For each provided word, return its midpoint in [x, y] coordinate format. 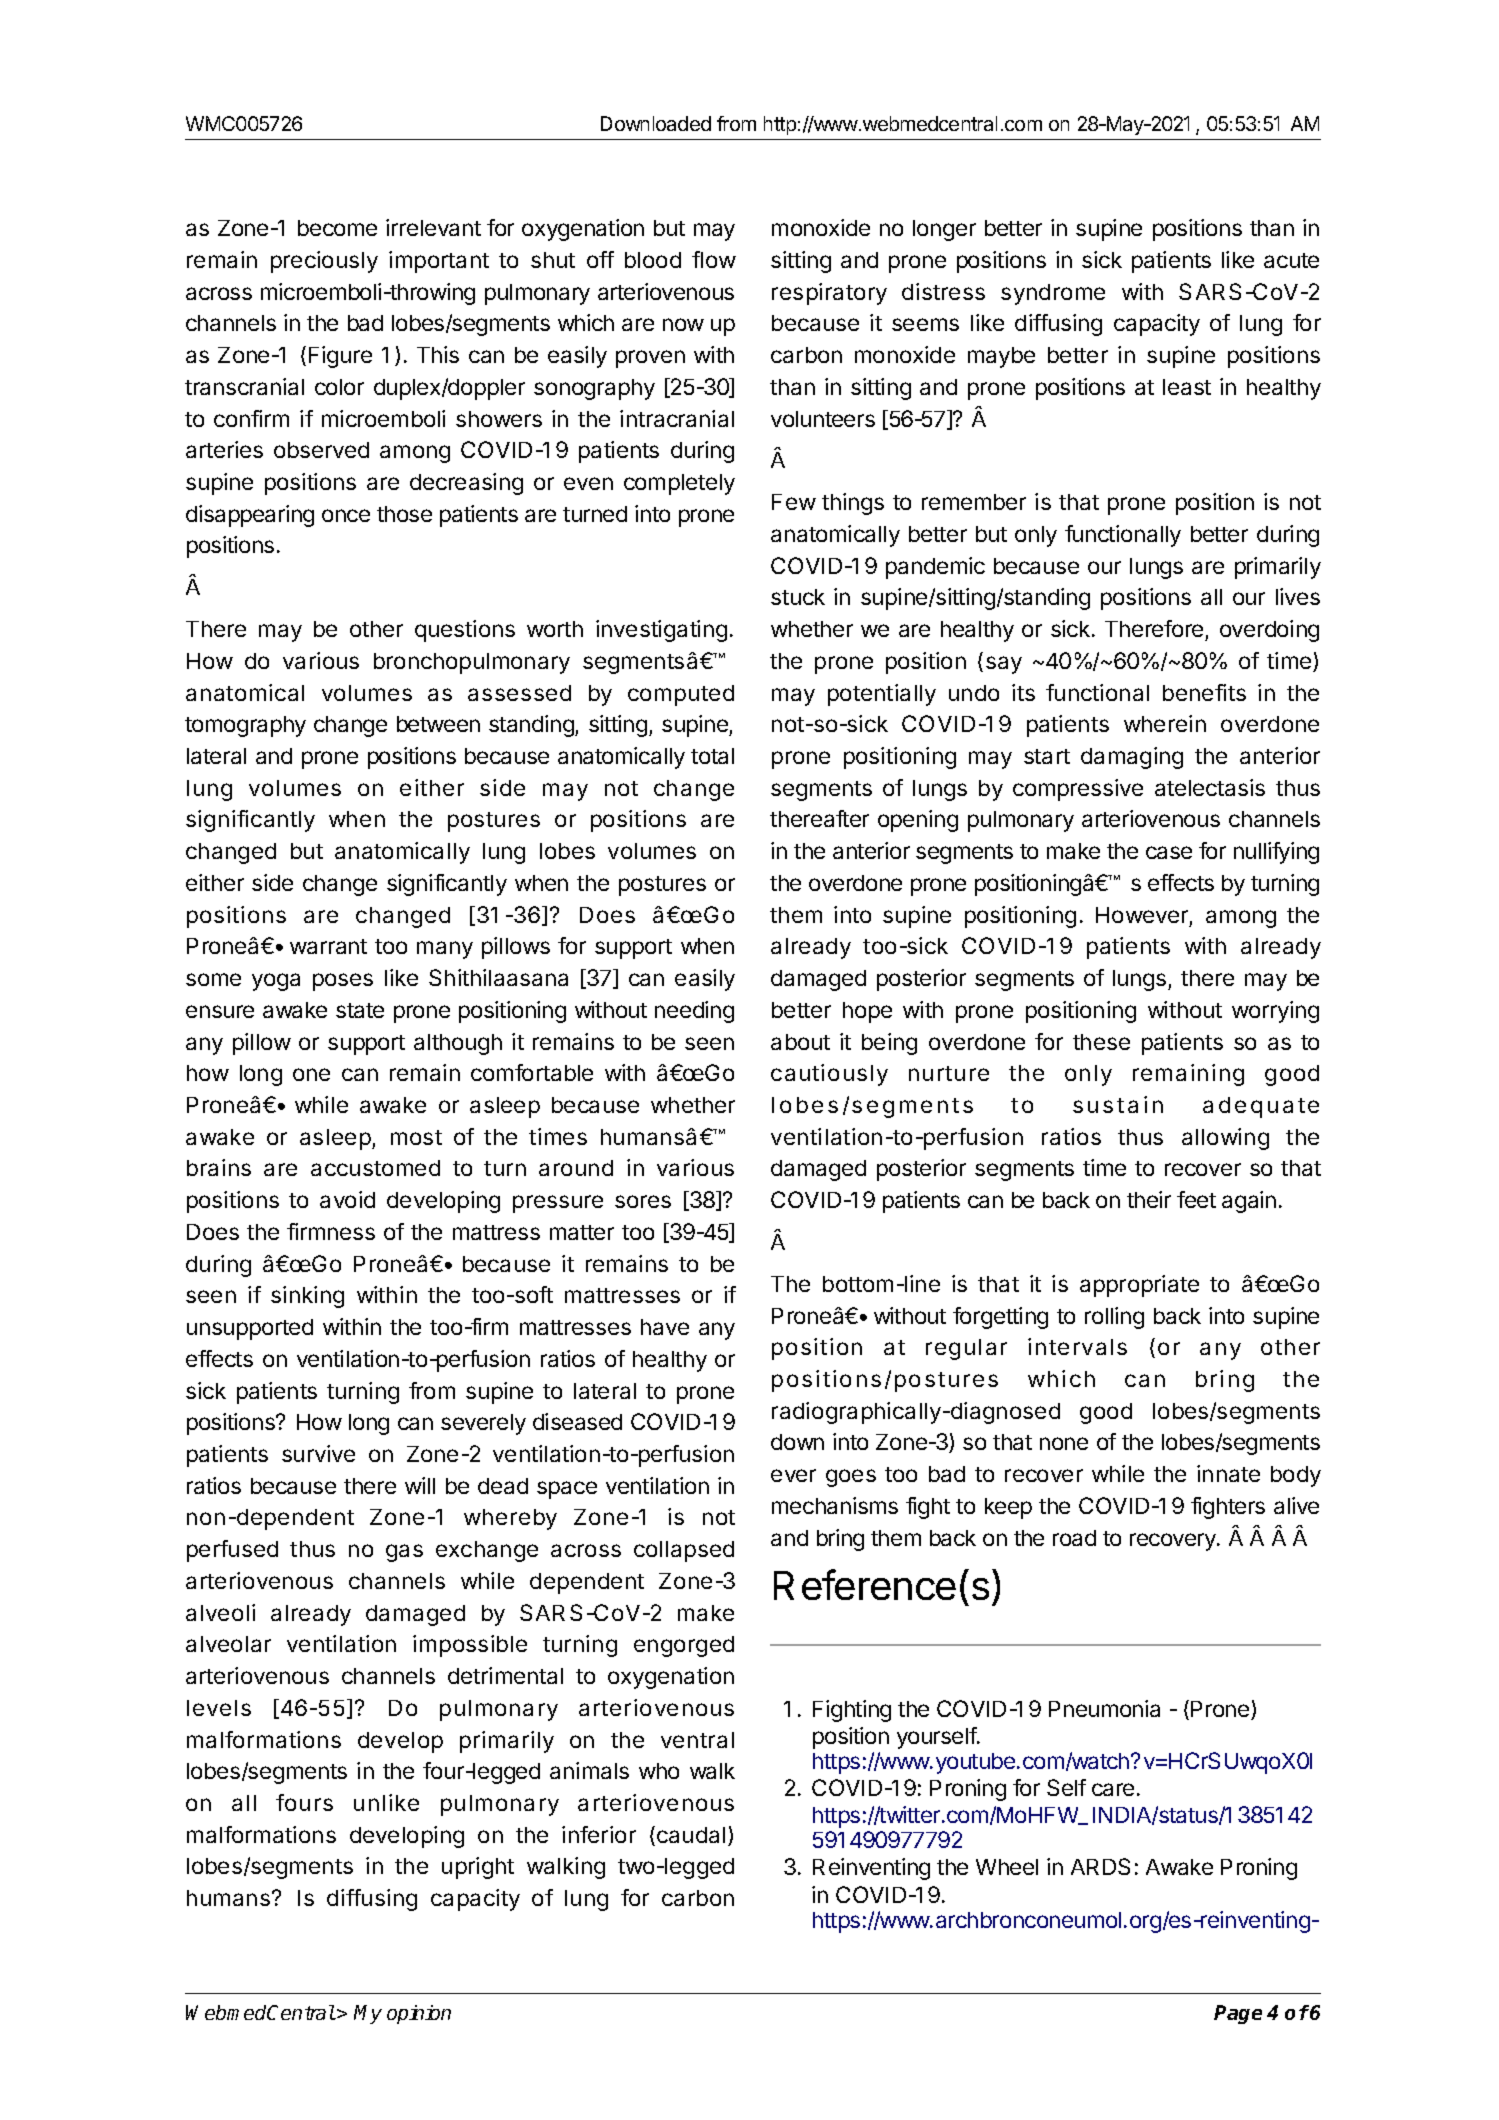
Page [1238, 2014]
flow [714, 259]
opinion [419, 2014]
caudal [691, 1835]
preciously [324, 262]
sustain [1118, 1104]
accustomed [375, 1168]
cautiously [829, 1075]
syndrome [1053, 294]
